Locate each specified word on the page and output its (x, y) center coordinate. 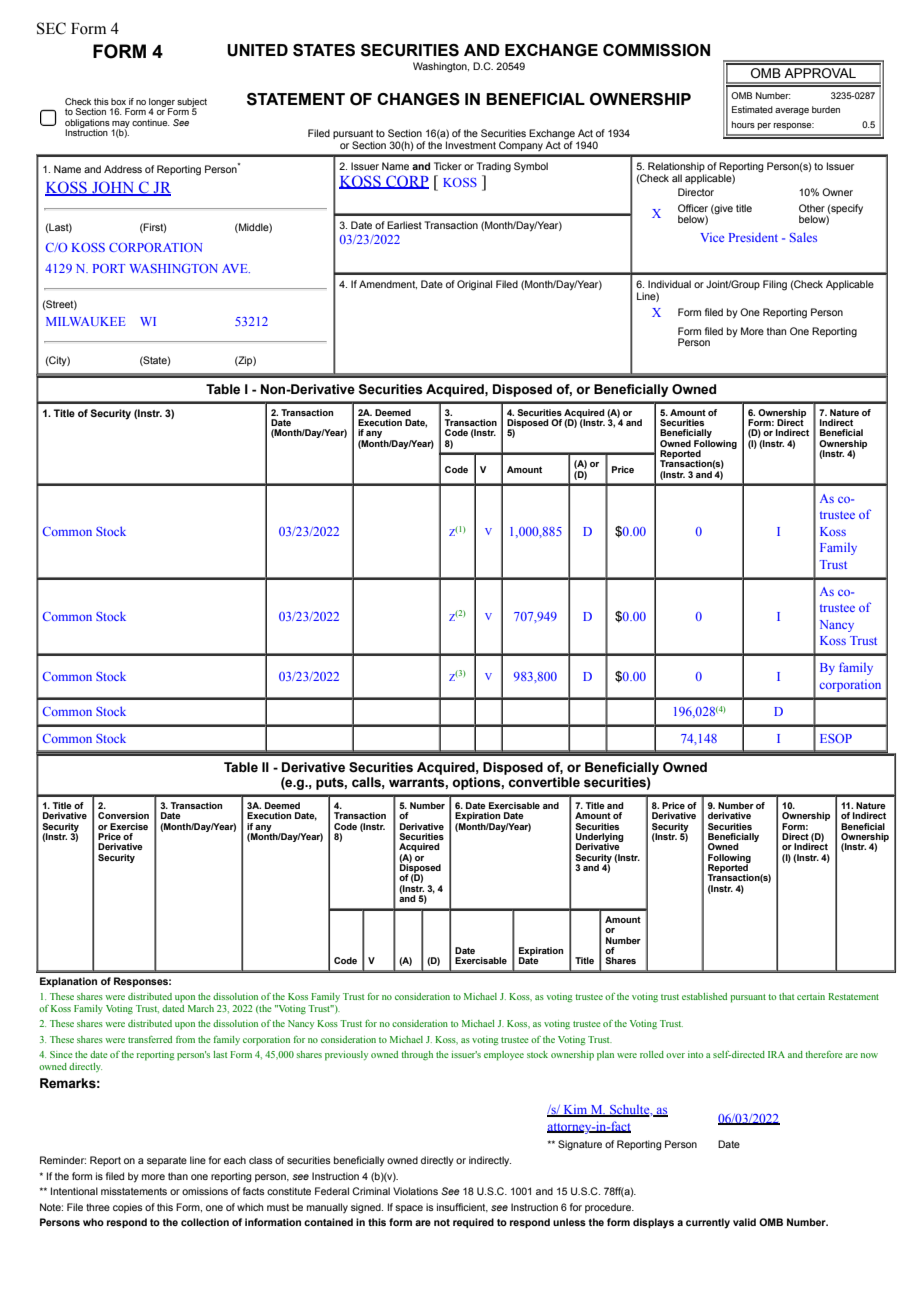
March (201, 1008)
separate (167, 1161)
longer (162, 103)
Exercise (129, 826)
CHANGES (418, 99)
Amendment (388, 284)
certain (811, 996)
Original (474, 285)
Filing (775, 285)
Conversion (123, 815)
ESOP (836, 738)
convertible (544, 782)
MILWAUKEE (85, 321)
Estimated (752, 109)
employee (504, 1056)
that (787, 996)
